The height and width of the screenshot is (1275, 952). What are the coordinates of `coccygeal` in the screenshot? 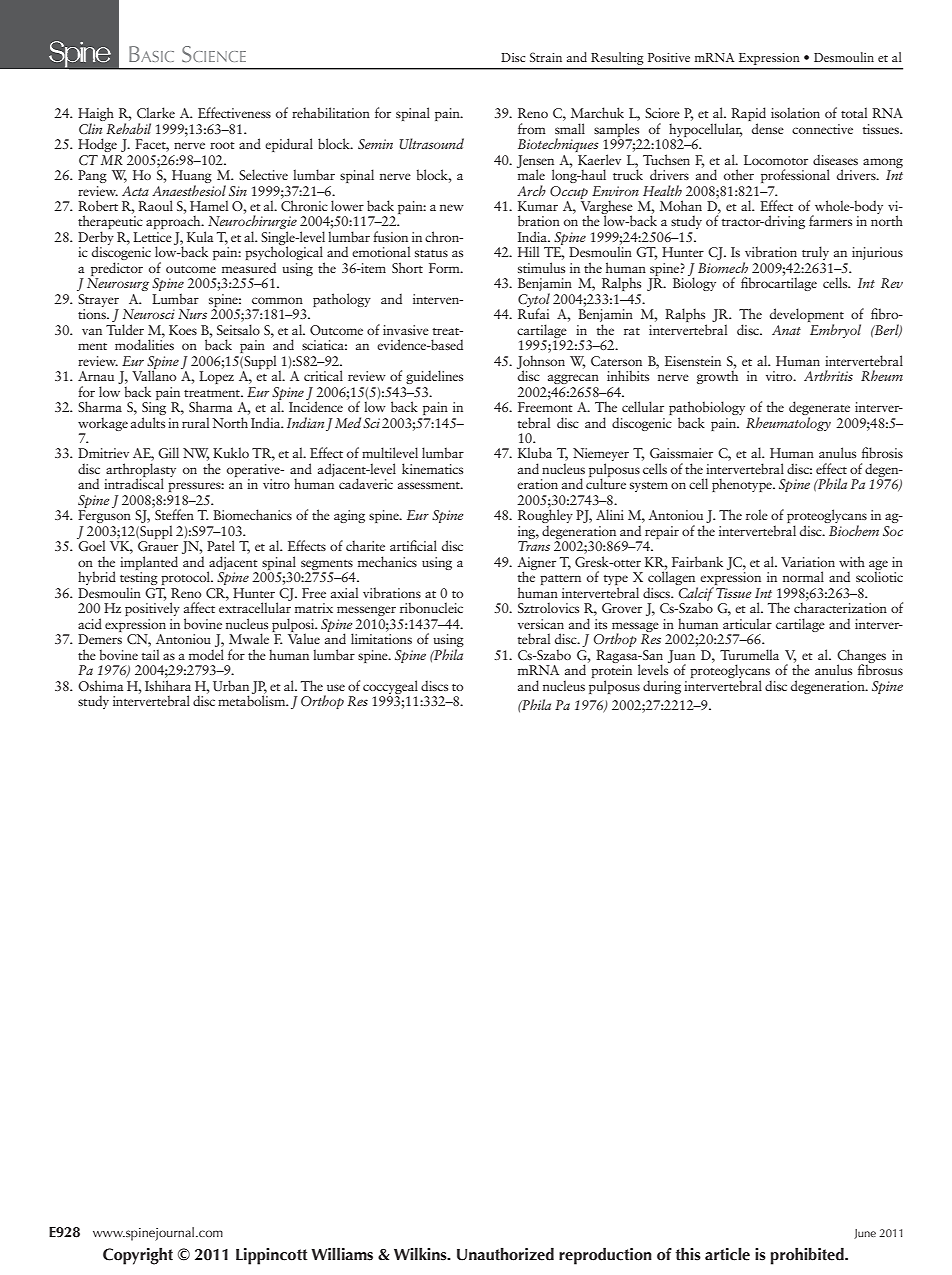 It's located at (390, 687).
